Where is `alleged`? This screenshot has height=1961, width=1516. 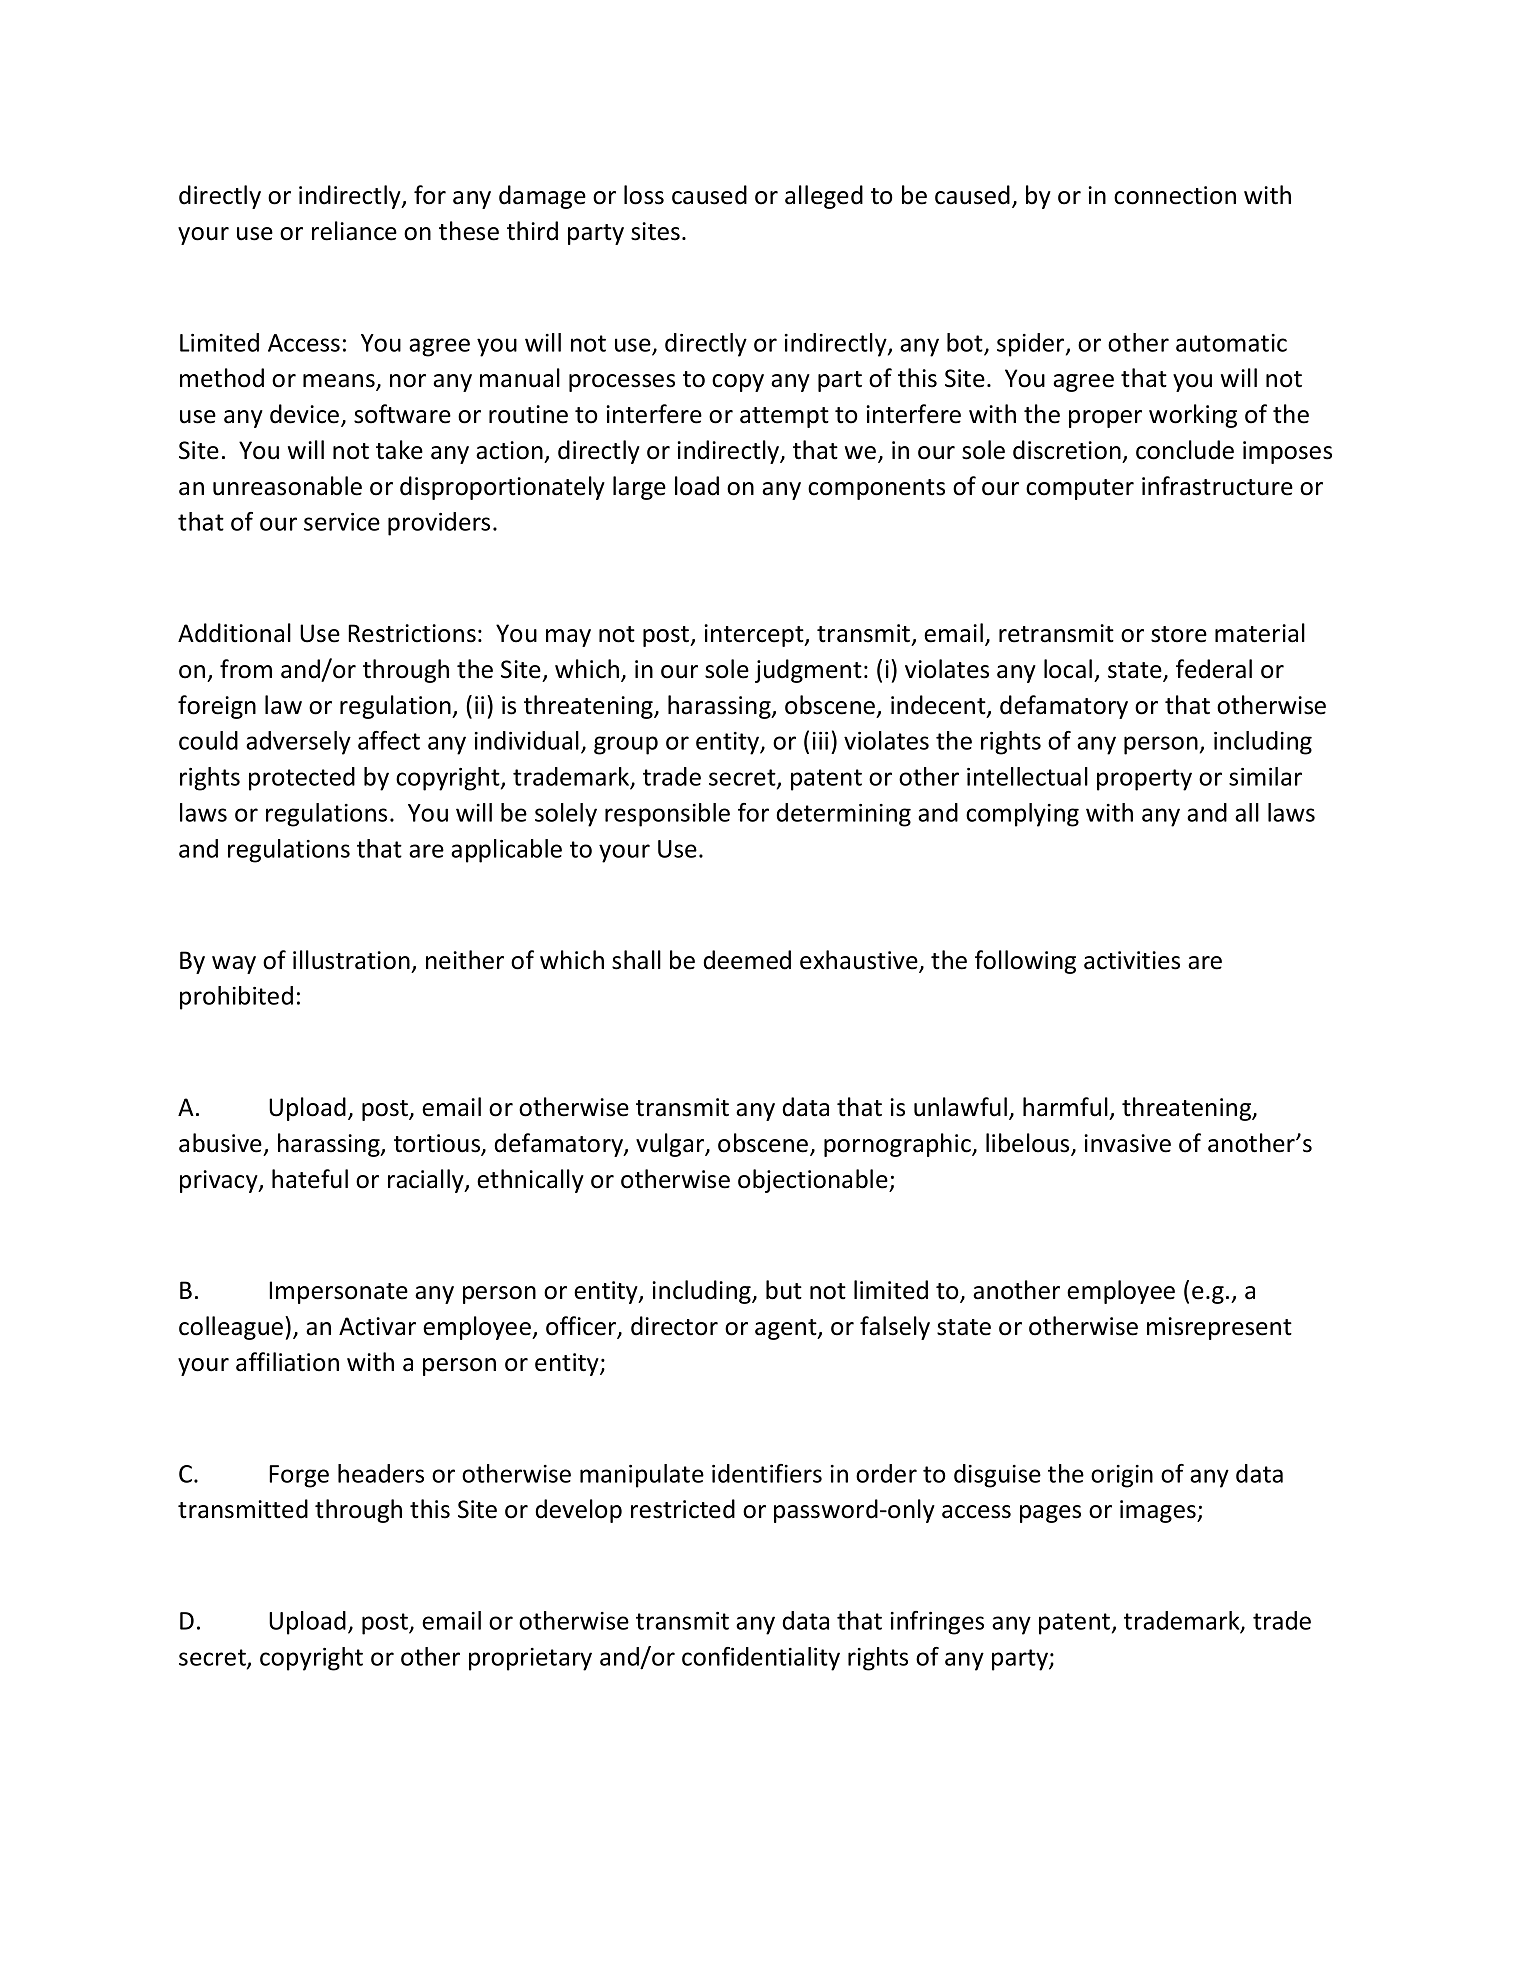
alleged is located at coordinates (824, 197).
